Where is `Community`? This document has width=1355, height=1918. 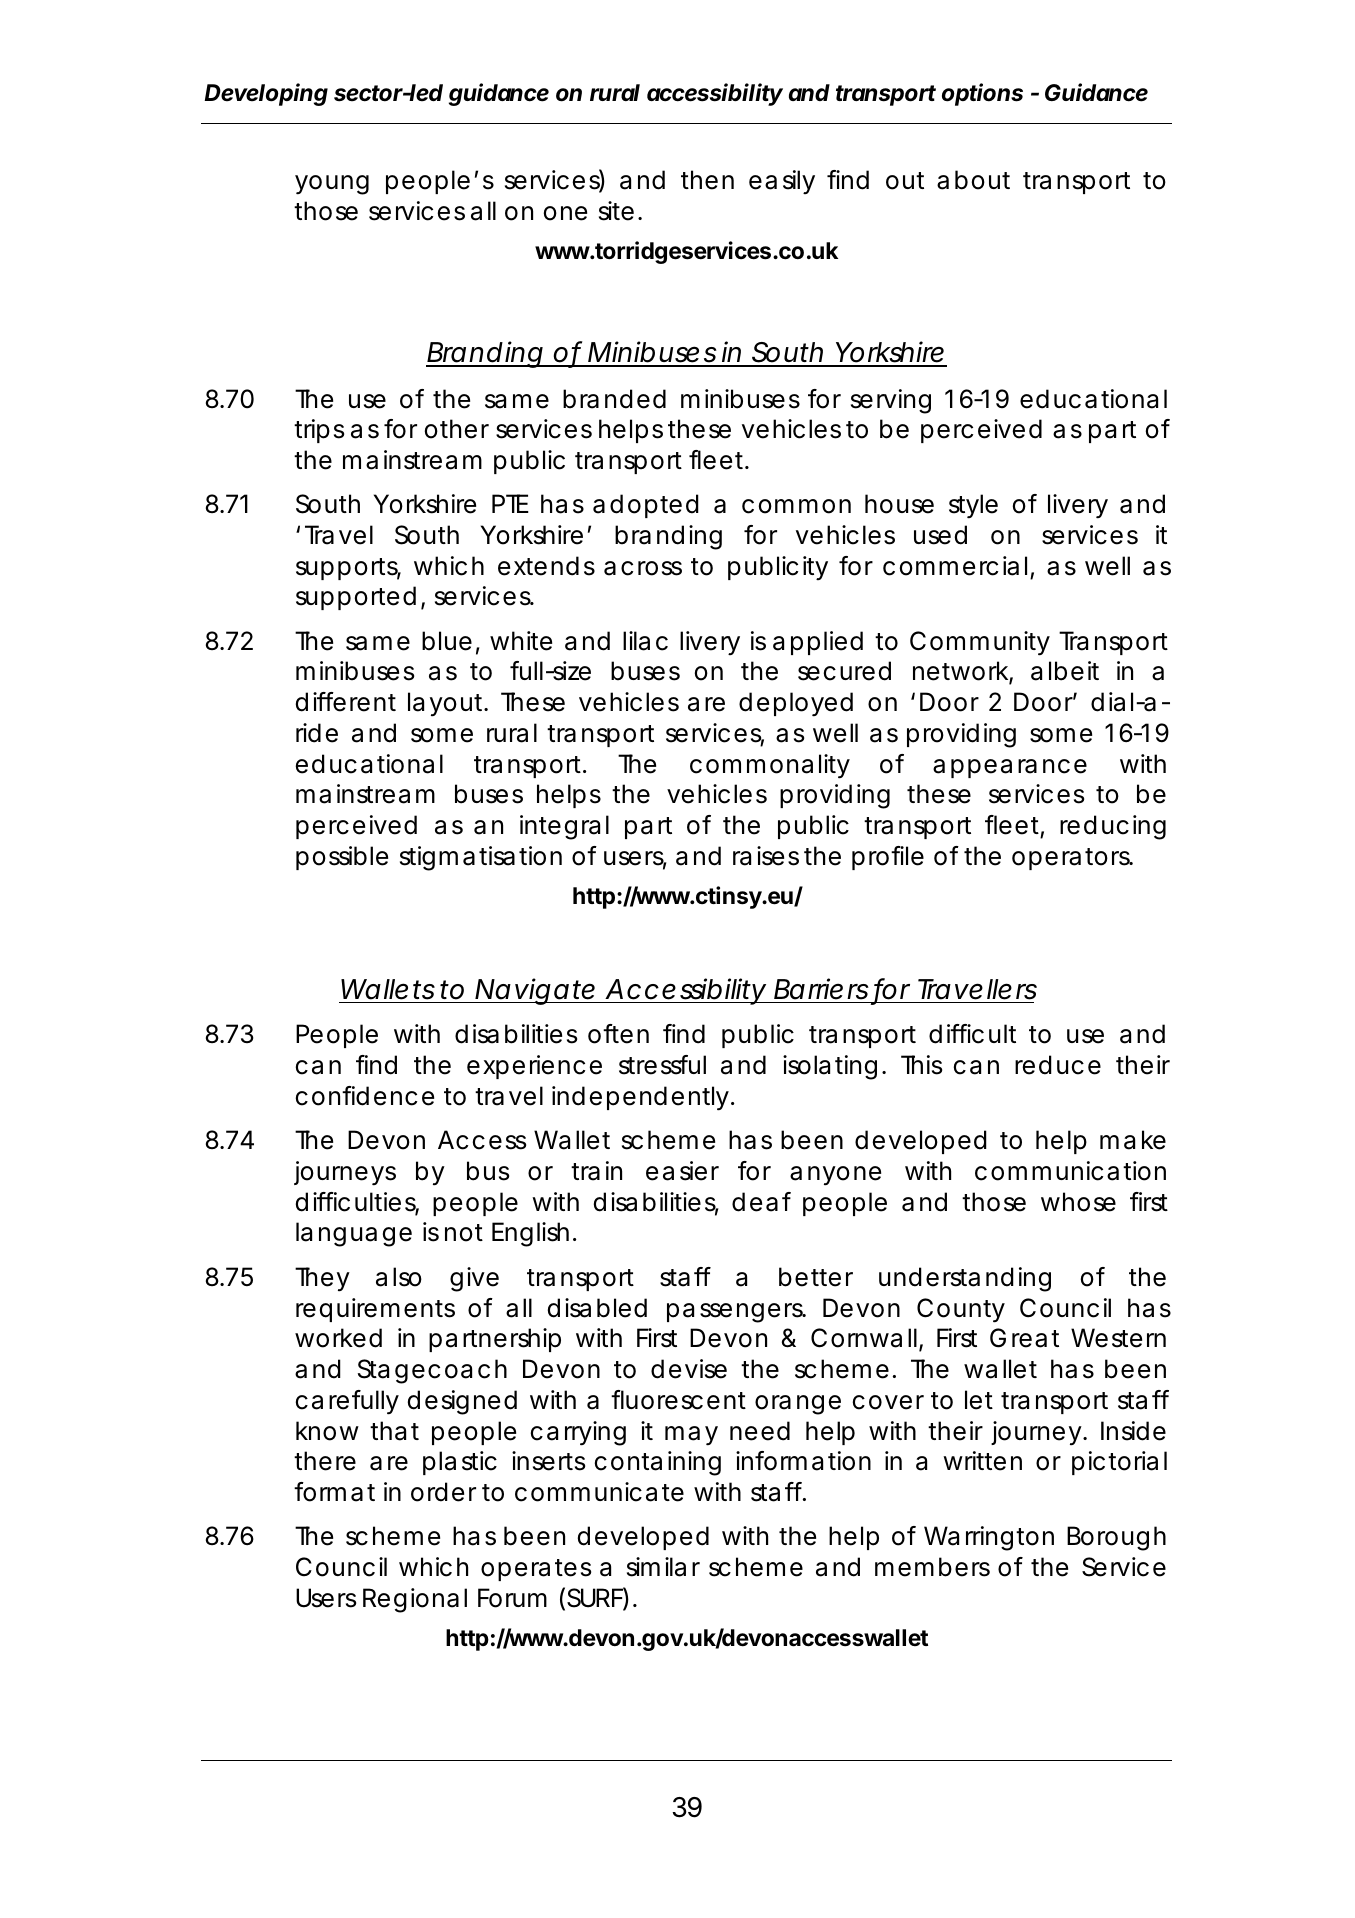 Community is located at coordinates (980, 643).
